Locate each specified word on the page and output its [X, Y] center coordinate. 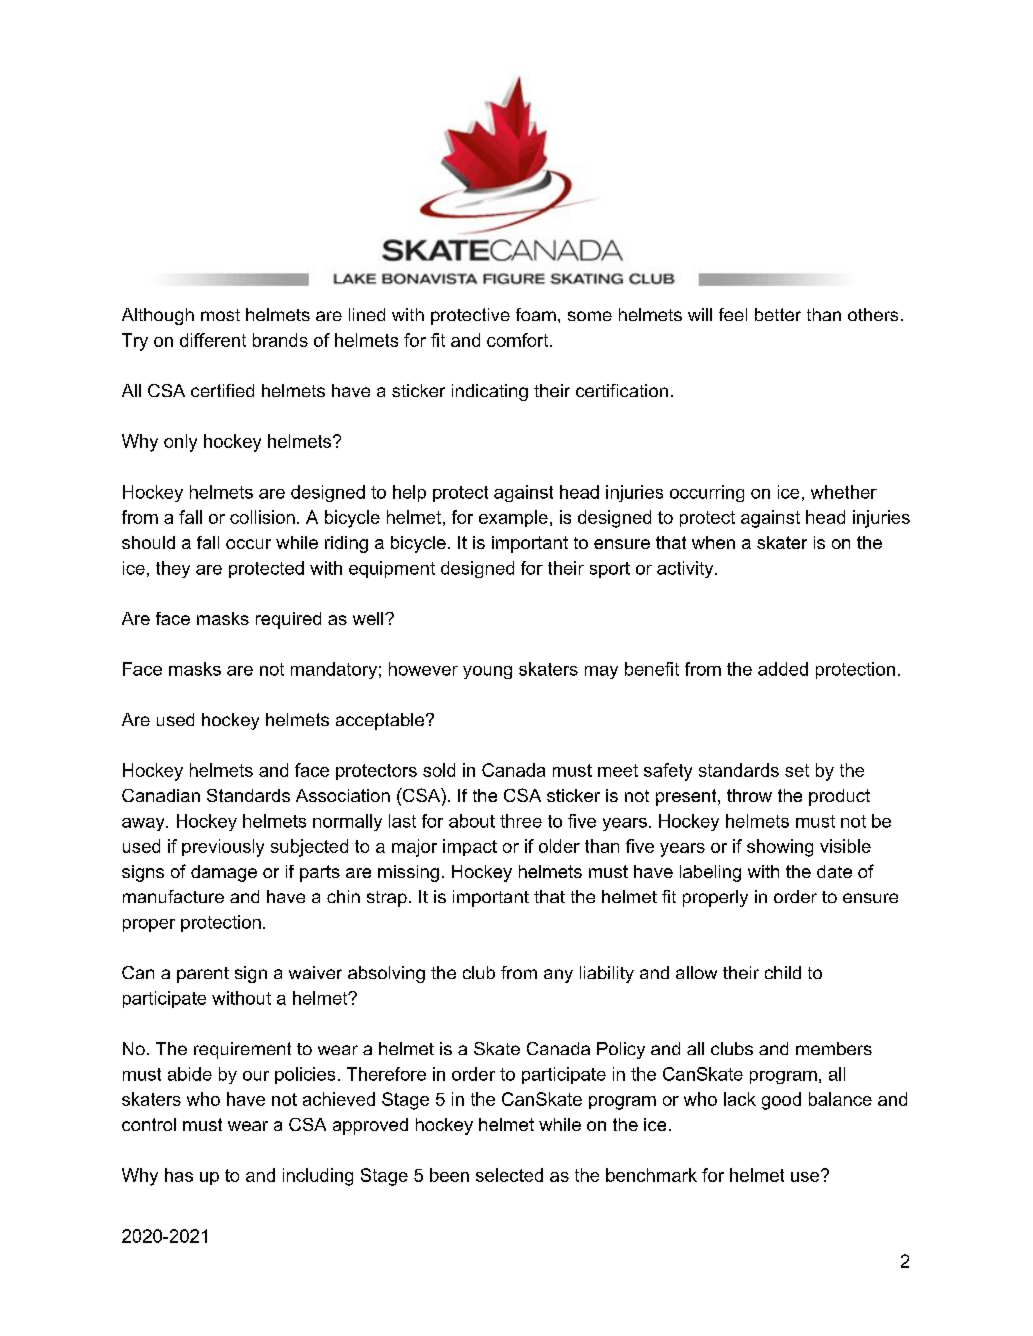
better [778, 314]
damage [224, 873]
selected [509, 1175]
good [781, 1101]
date [834, 871]
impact [470, 847]
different [213, 340]
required [288, 620]
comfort [519, 340]
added [783, 669]
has [179, 1175]
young [487, 672]
